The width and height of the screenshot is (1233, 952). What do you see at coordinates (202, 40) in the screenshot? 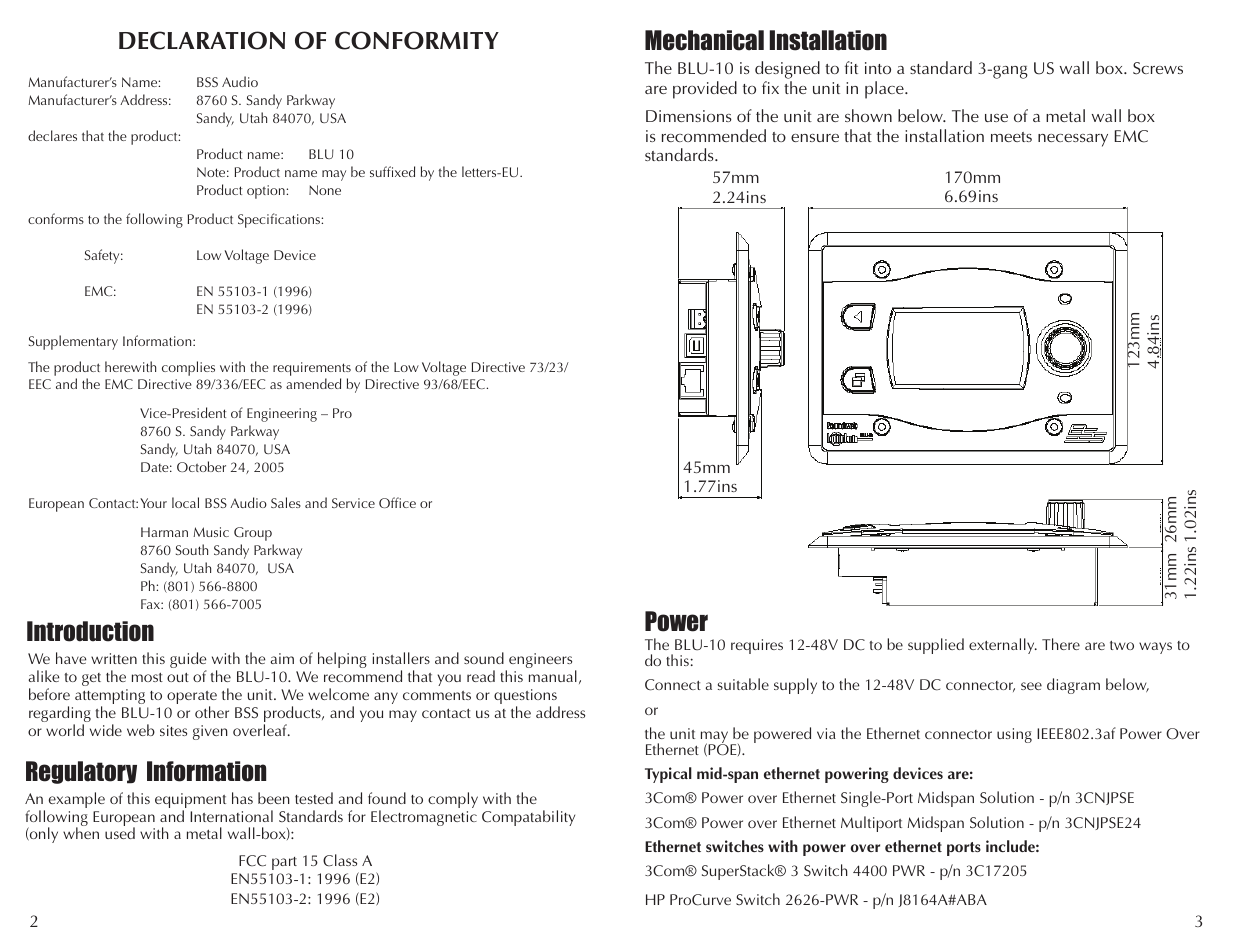
I see `DECLARATION` at bounding box center [202, 40].
